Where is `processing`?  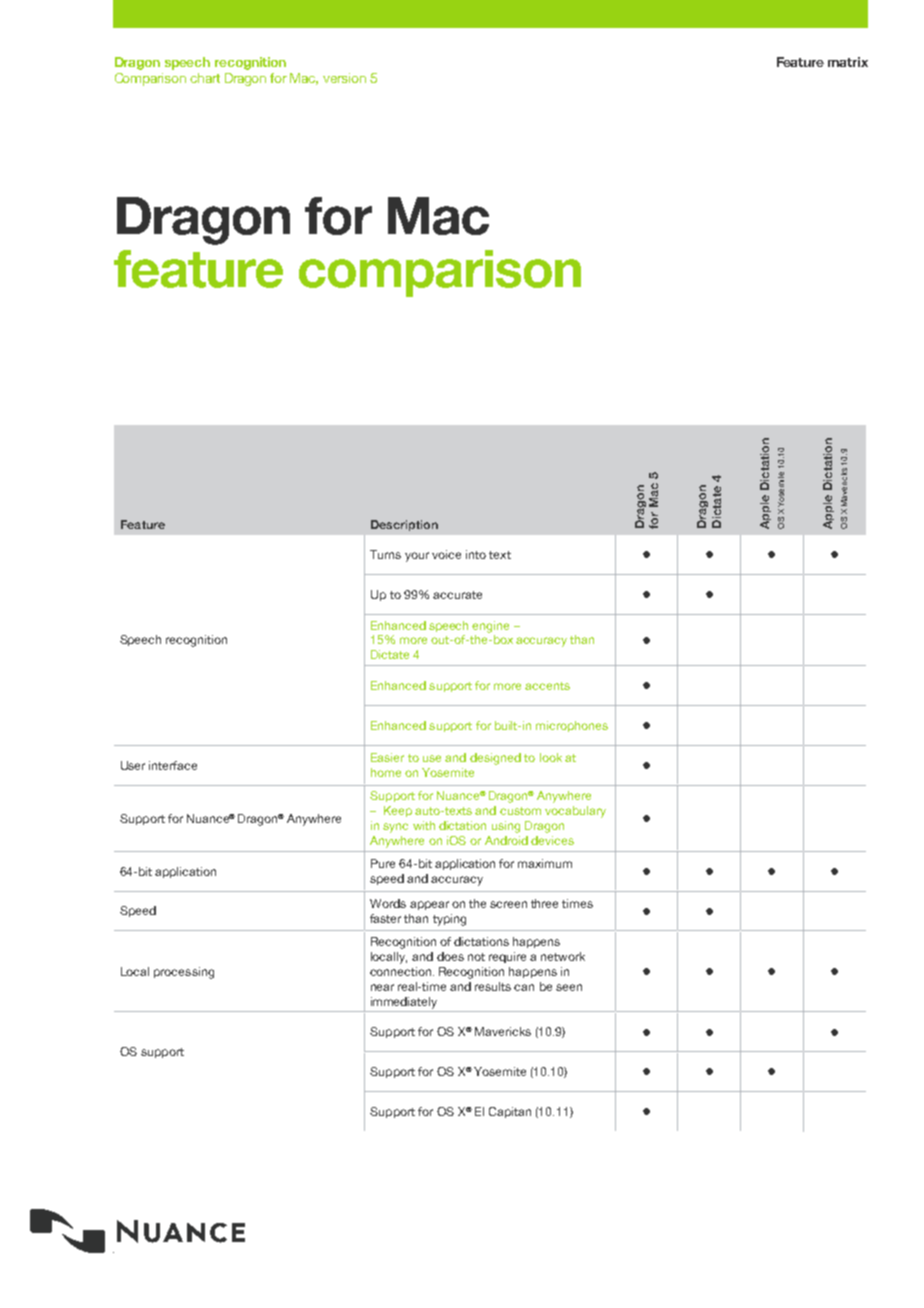 processing is located at coordinates (184, 973).
